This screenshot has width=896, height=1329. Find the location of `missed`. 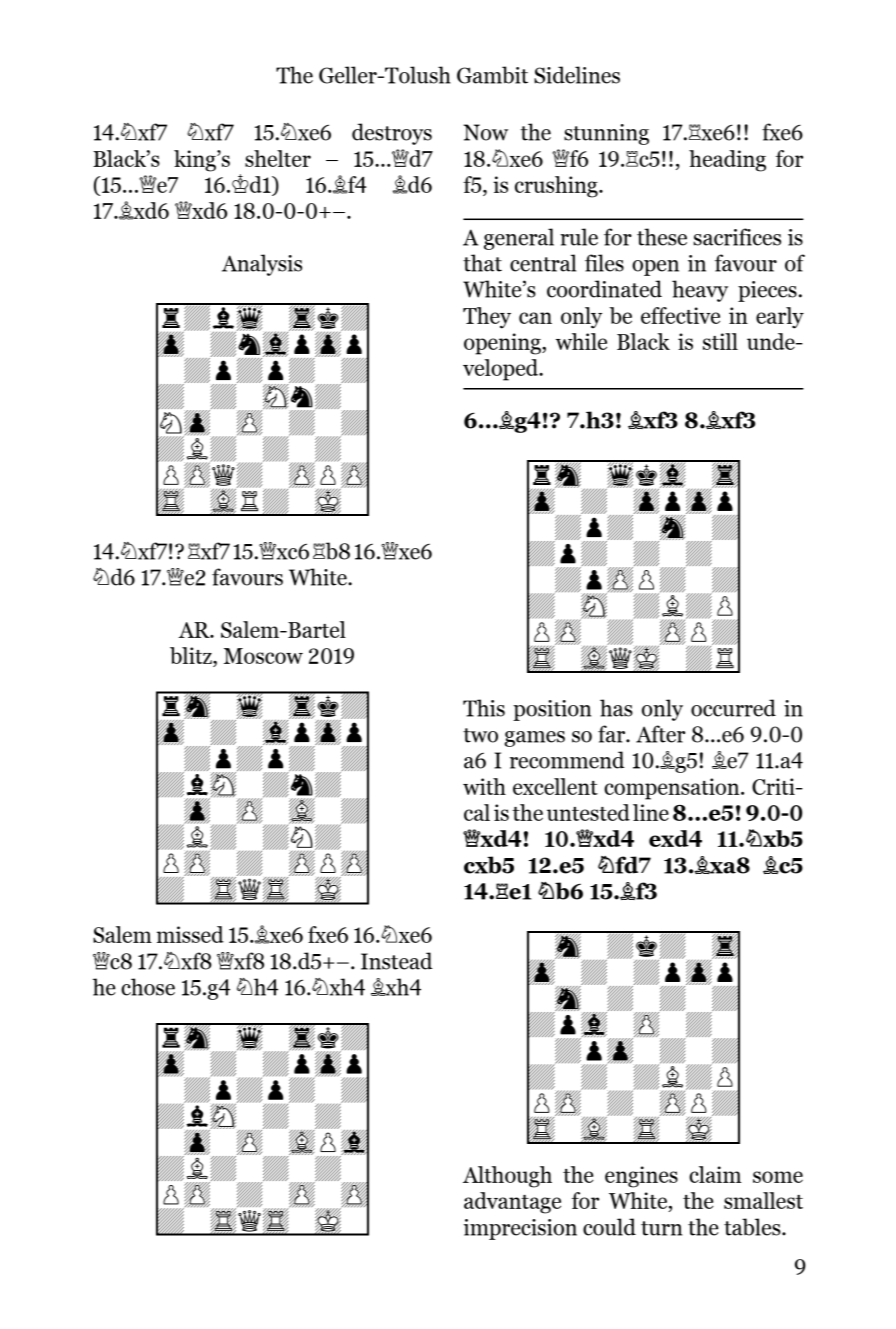

missed is located at coordinates (190, 934).
